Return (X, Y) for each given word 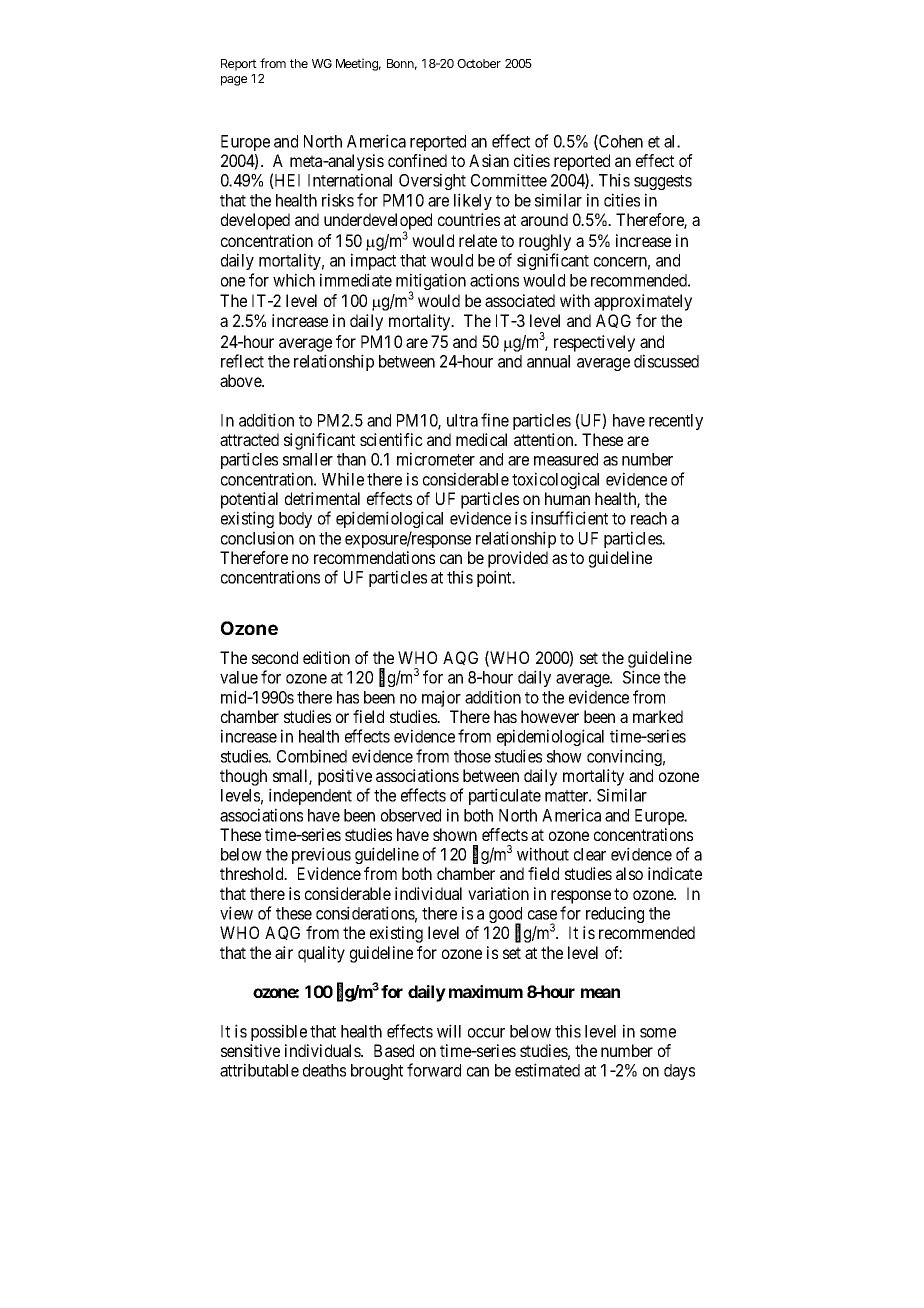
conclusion (257, 538)
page (234, 81)
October (479, 63)
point (495, 578)
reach (649, 518)
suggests (663, 182)
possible (279, 1032)
